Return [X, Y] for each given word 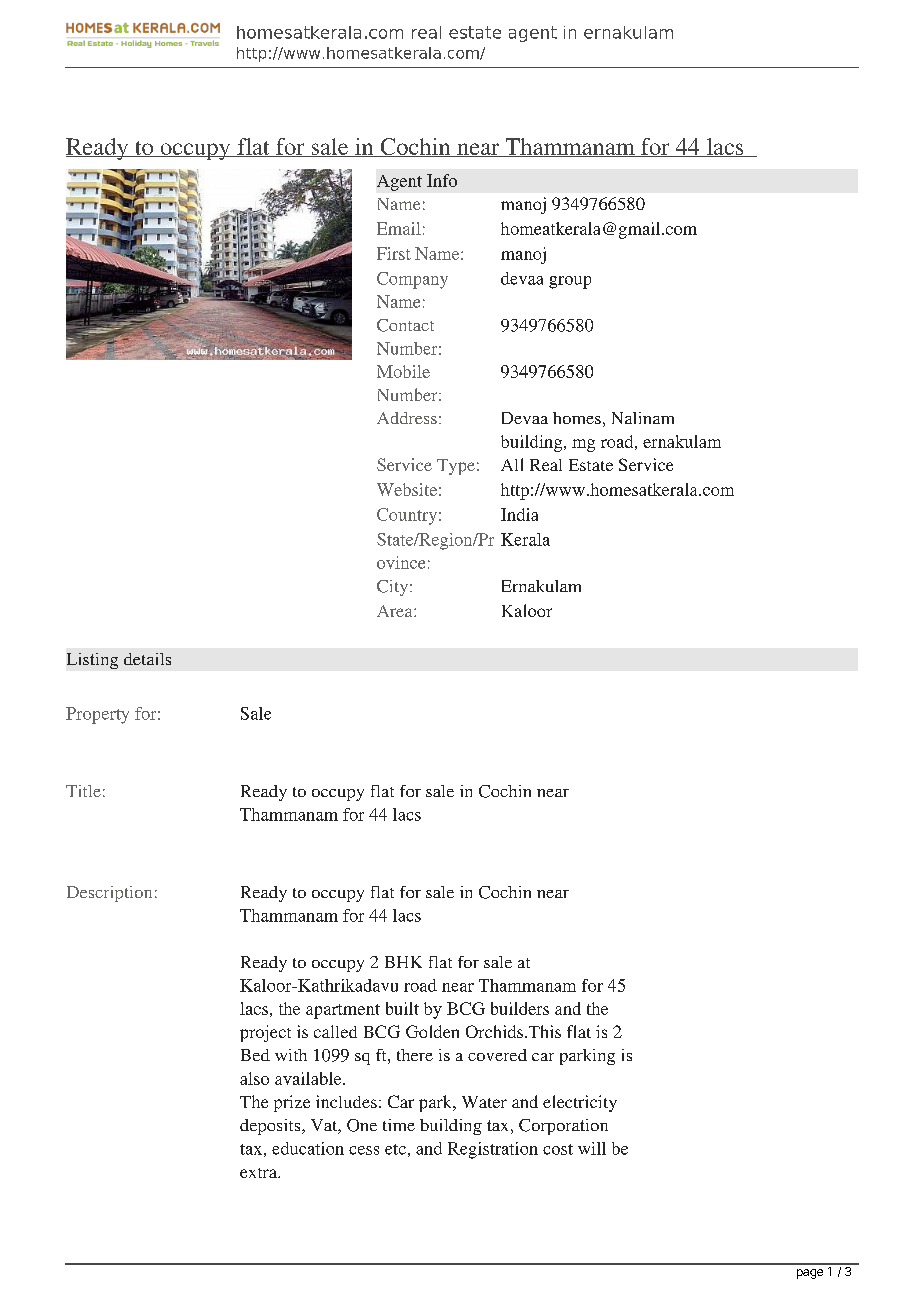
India [519, 514]
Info [442, 180]
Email [399, 228]
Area [396, 611]
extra [260, 1173]
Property [97, 715]
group [570, 282]
